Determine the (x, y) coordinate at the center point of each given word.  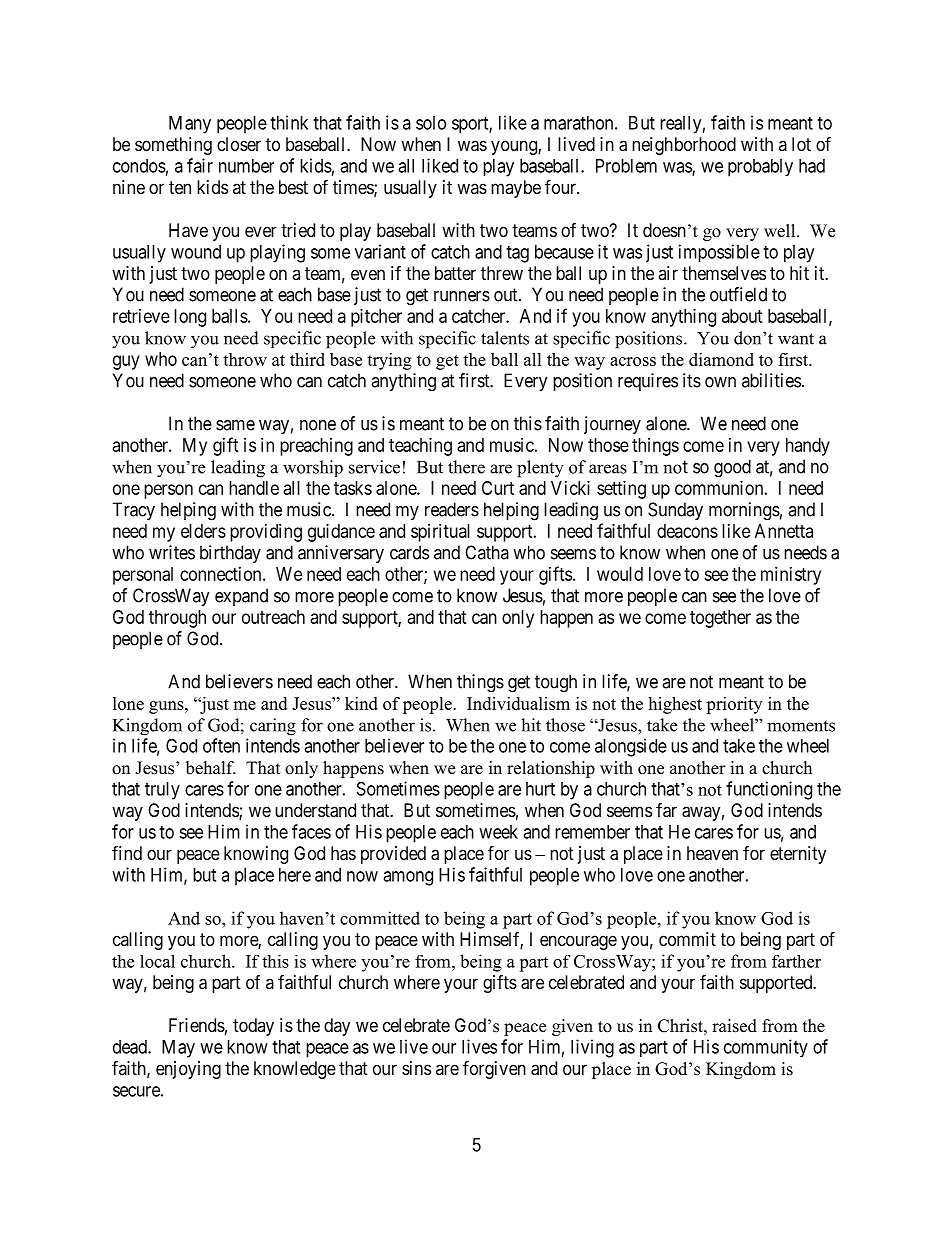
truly (162, 791)
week (498, 832)
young (515, 147)
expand (241, 597)
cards (409, 552)
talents (505, 338)
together (720, 619)
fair (200, 165)
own (720, 382)
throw (245, 359)
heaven (712, 853)
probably (760, 168)
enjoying (188, 1070)
